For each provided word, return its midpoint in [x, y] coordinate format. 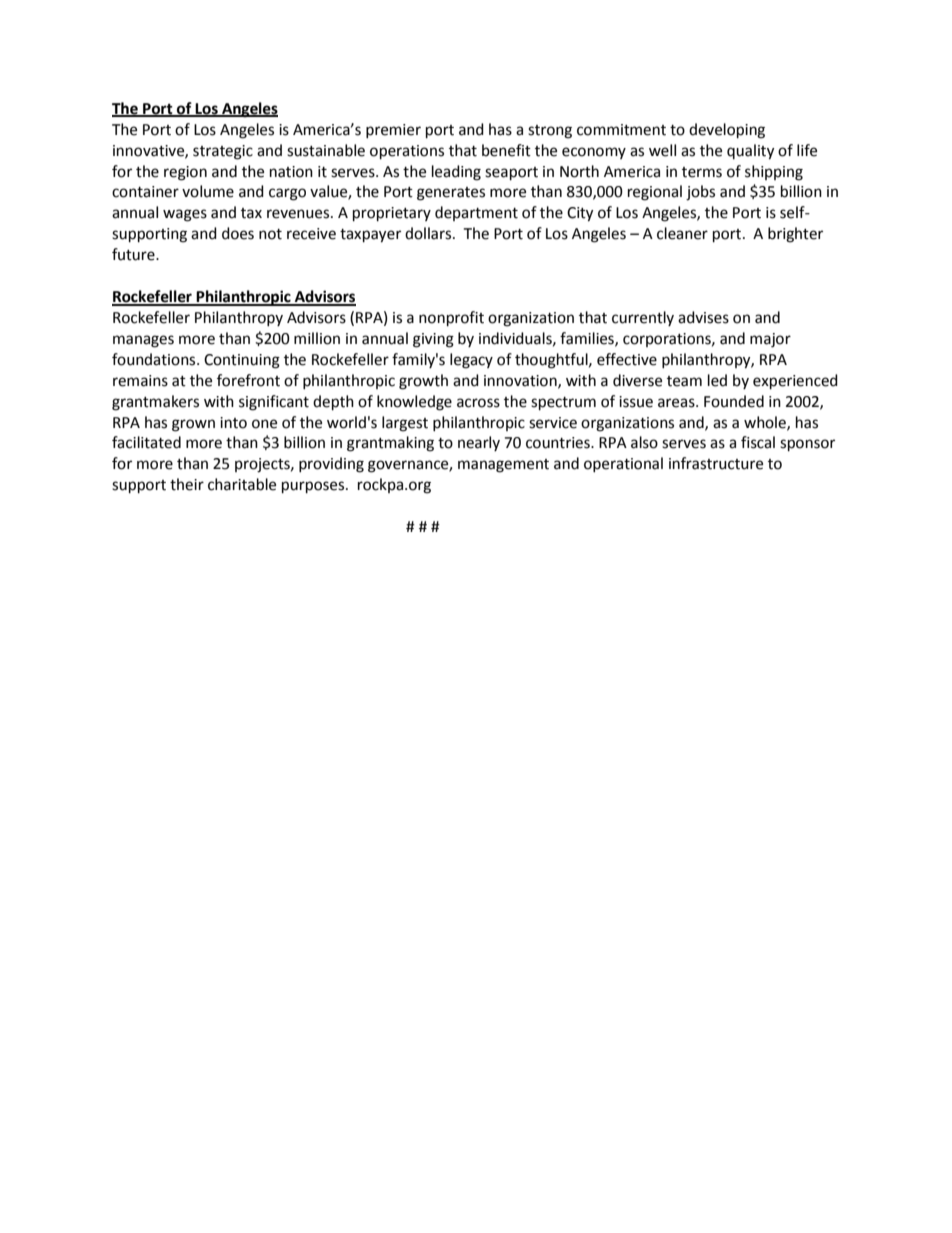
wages [185, 215]
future [134, 254]
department [476, 213]
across [478, 403]
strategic [223, 152]
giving [433, 340]
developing [727, 131]
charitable [242, 484]
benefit [506, 150]
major [770, 340]
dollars [429, 233]
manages [143, 341]
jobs [700, 193]
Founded [734, 401]
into [233, 423]
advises [703, 317]
